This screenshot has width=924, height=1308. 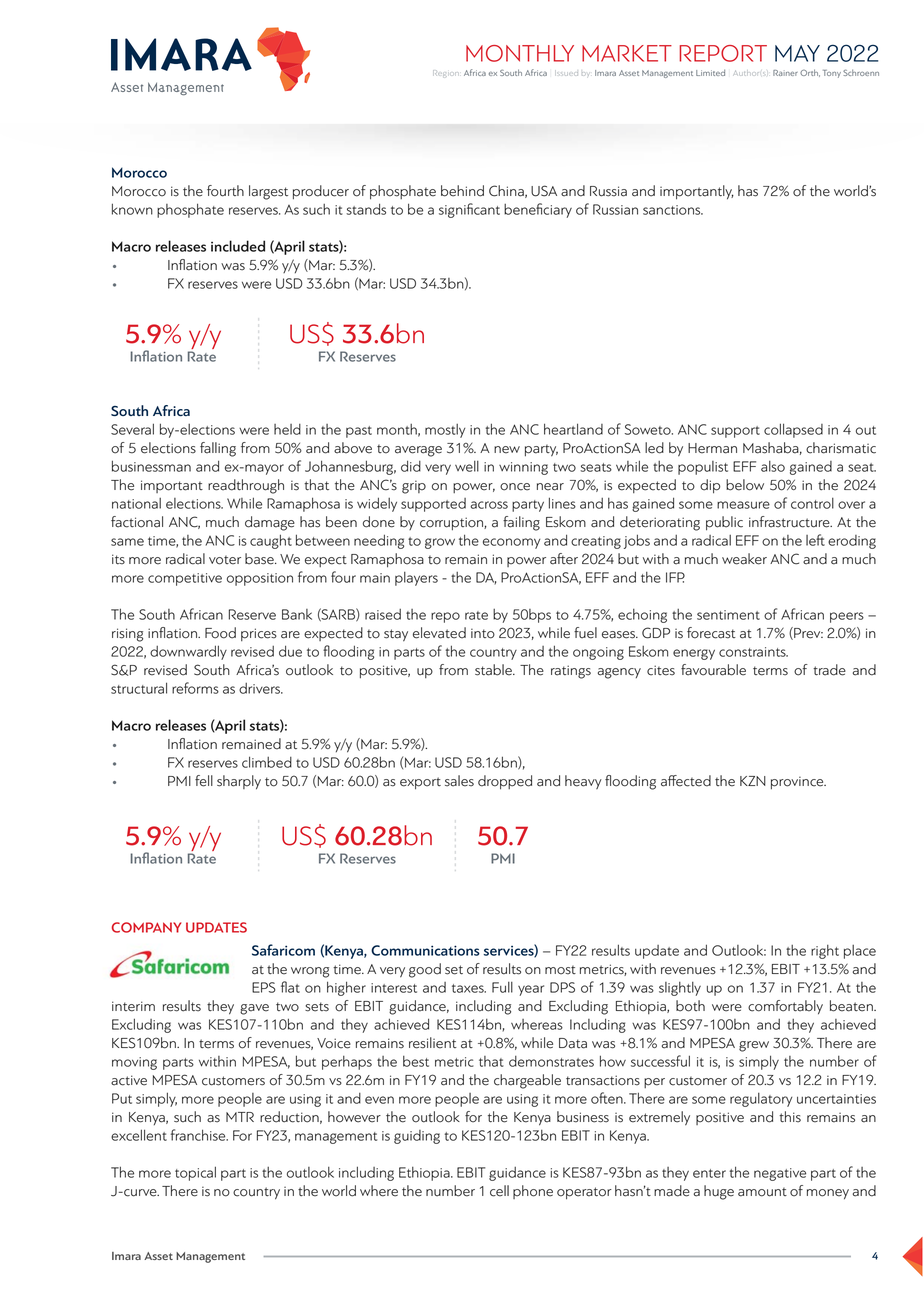 What do you see at coordinates (225, 560) in the screenshot?
I see `voter` at bounding box center [225, 560].
